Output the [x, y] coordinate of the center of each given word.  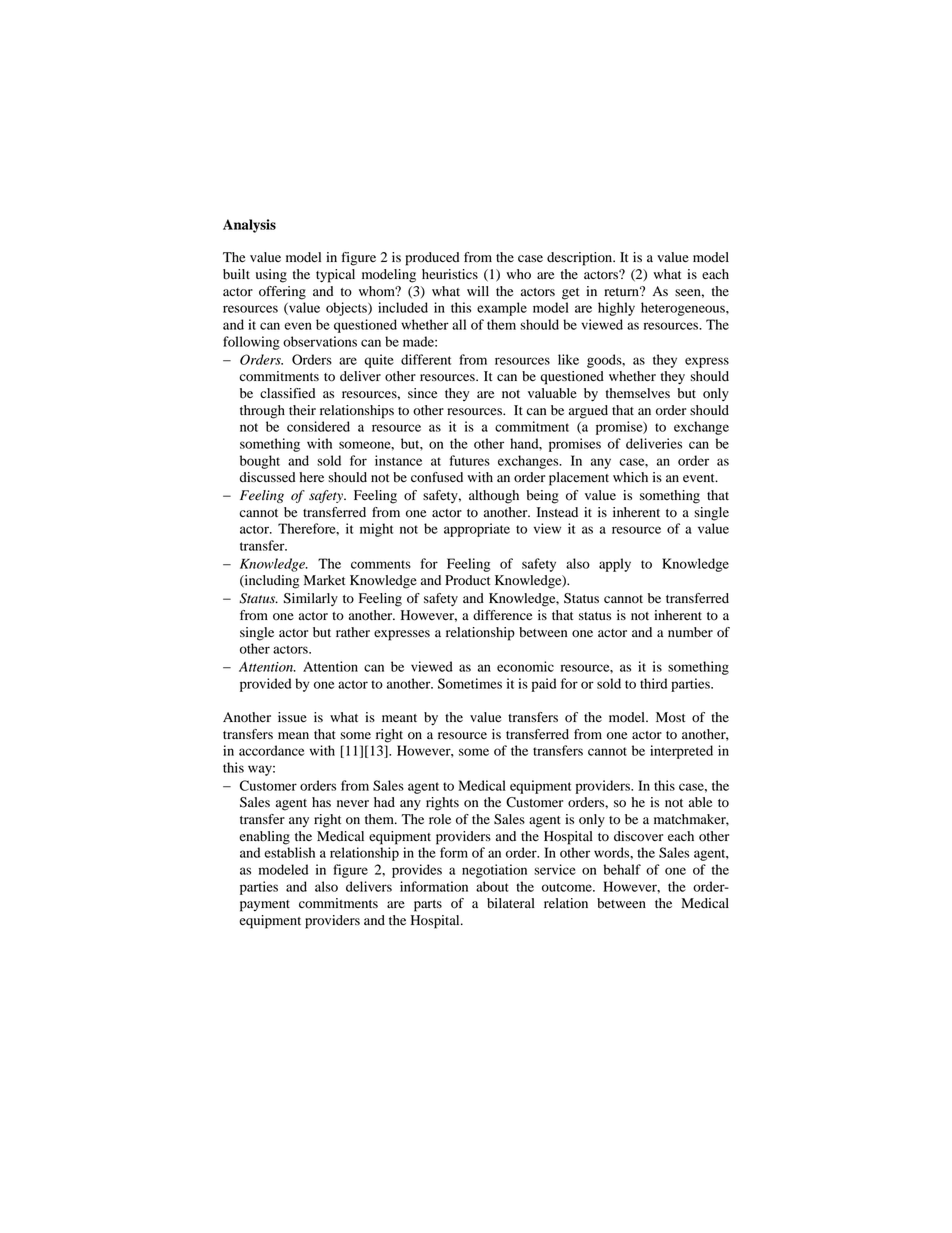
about [492, 886]
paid [544, 685]
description [581, 259]
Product [468, 580]
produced [432, 259]
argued [588, 412]
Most [671, 717]
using [271, 276]
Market [325, 580]
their [302, 410]
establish [289, 852]
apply [615, 565]
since [422, 393]
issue [292, 717]
